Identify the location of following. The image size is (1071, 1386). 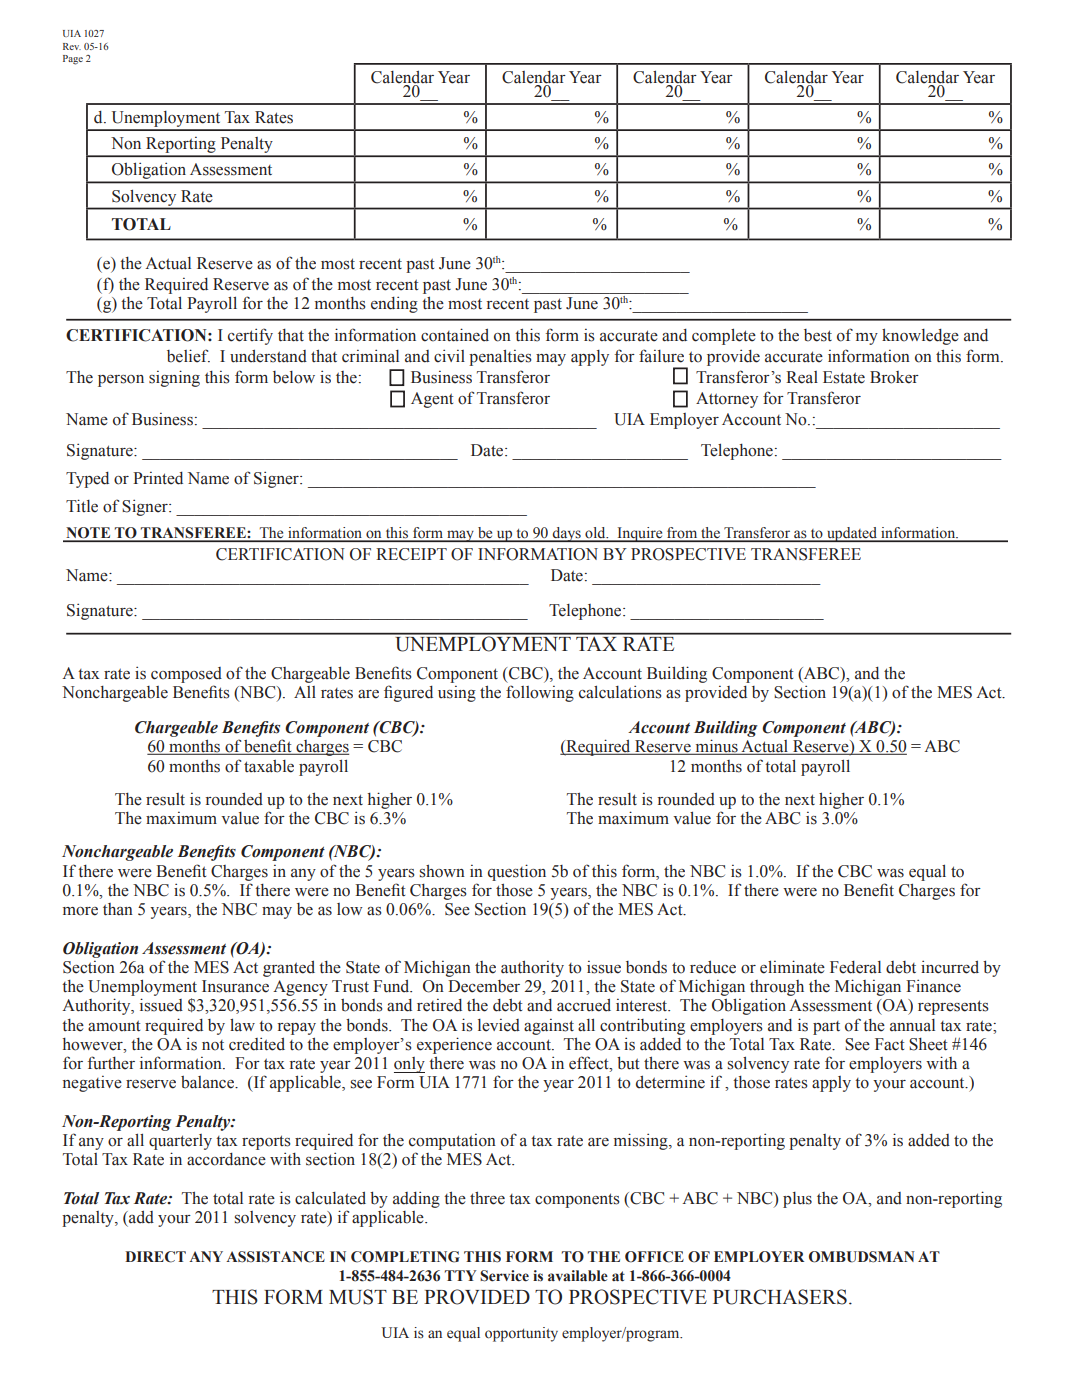
(540, 693).
